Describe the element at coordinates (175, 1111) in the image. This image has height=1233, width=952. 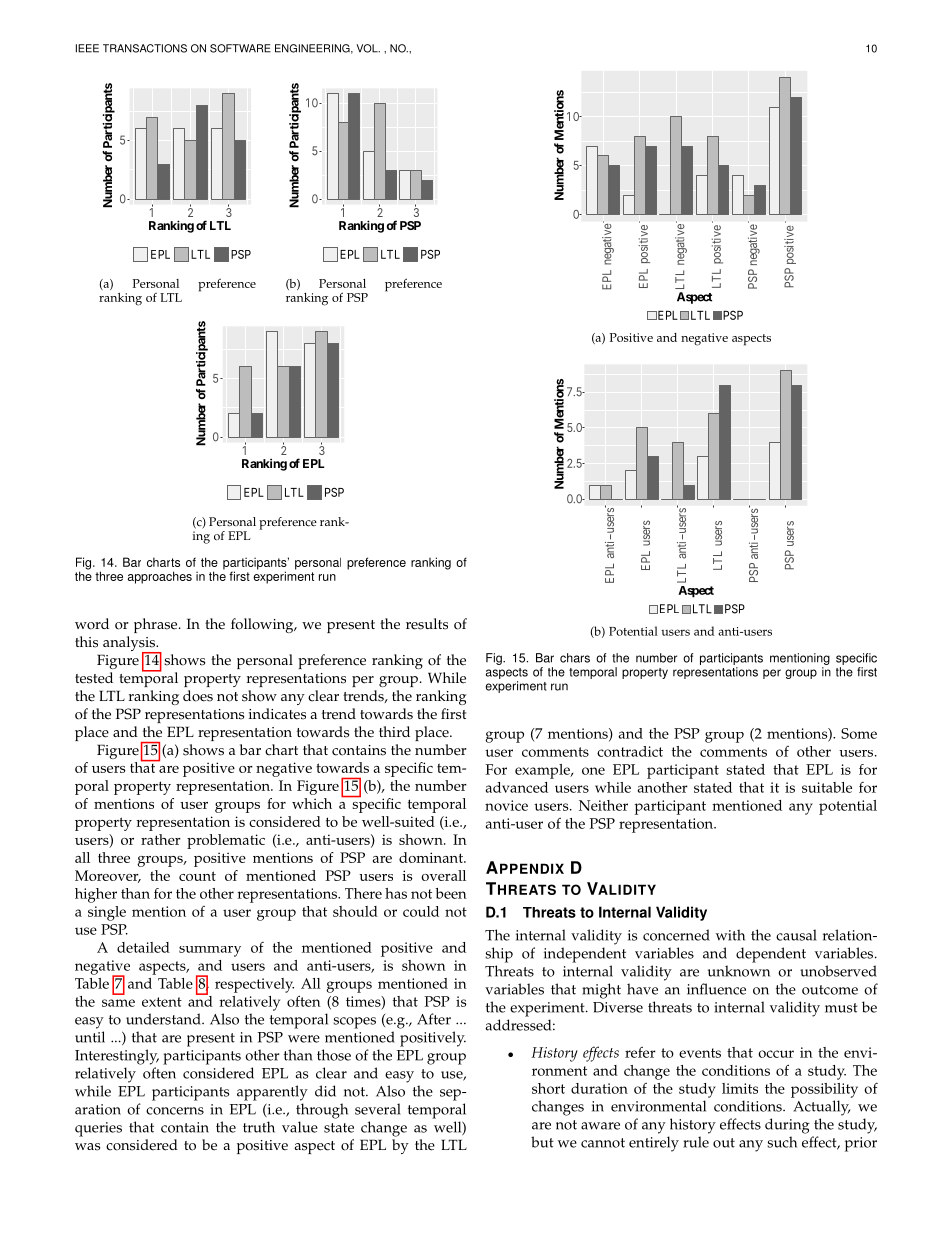
I see `concerns` at that location.
